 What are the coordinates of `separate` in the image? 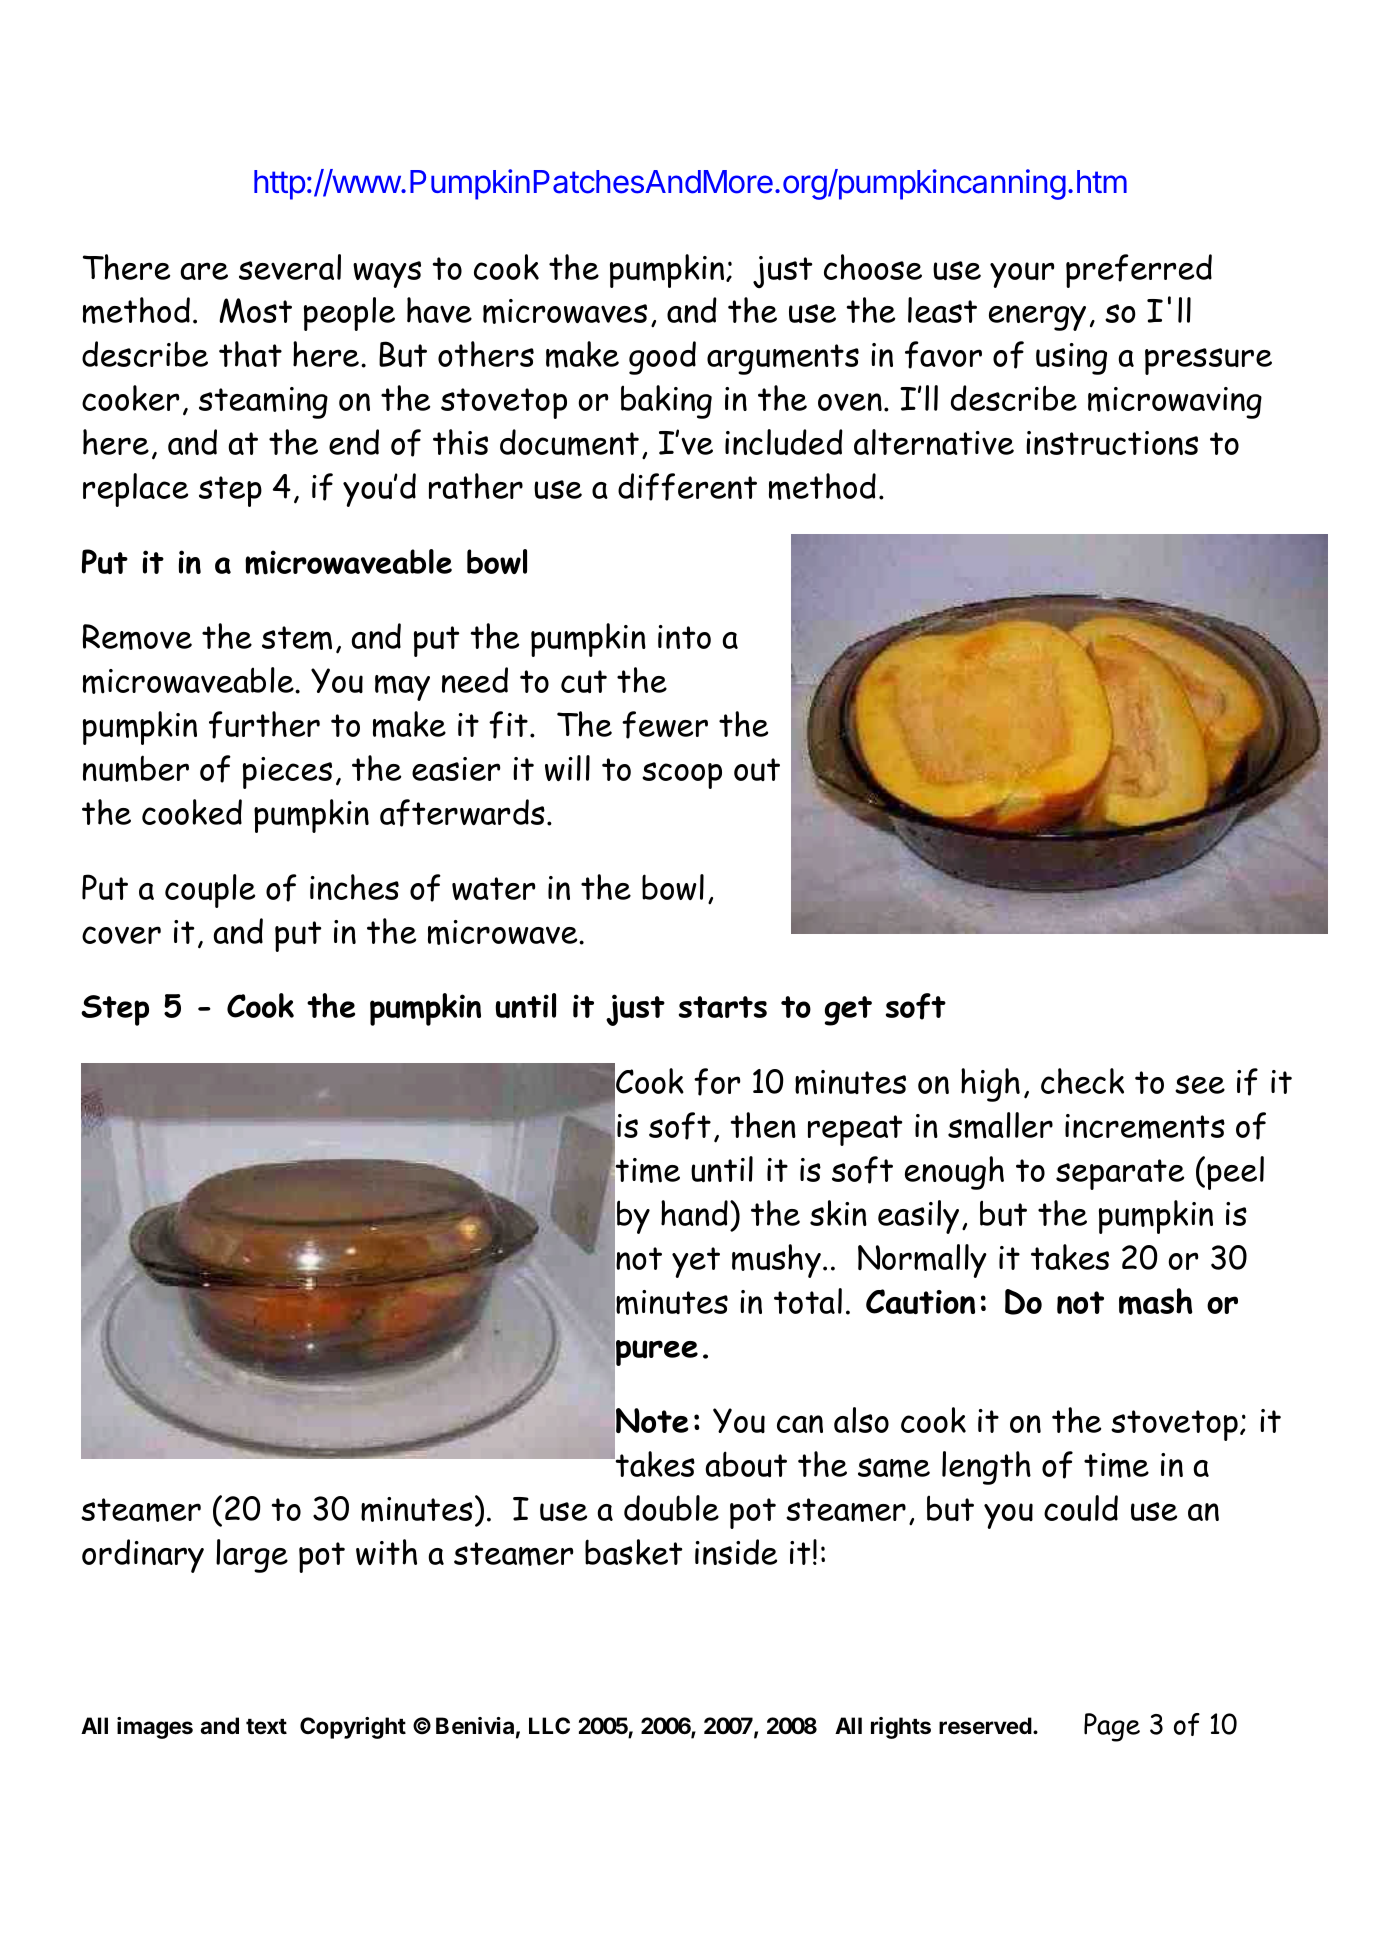 It's located at (1120, 1174).
